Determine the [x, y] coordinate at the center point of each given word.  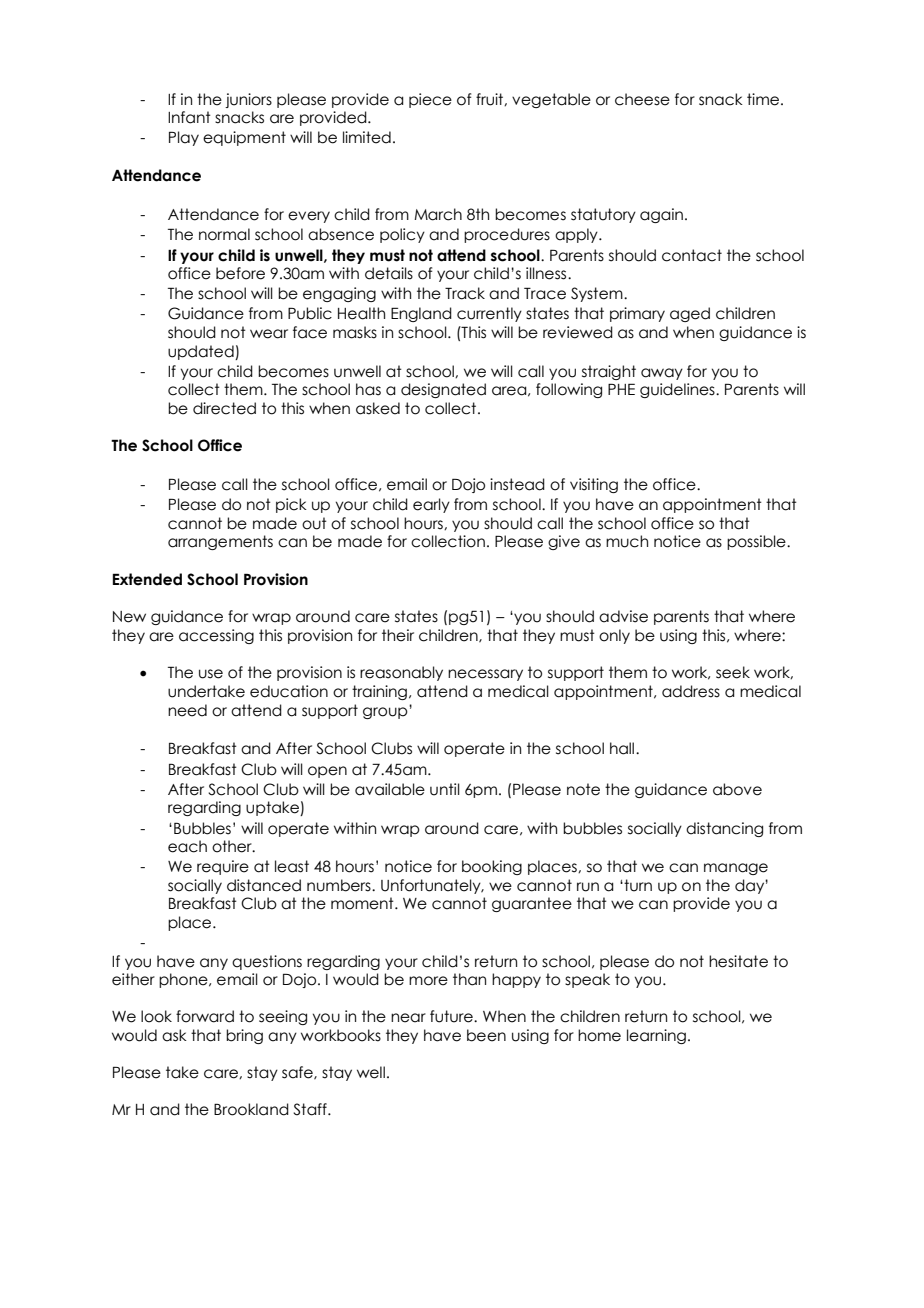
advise [623, 616]
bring [244, 1036]
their [398, 635]
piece [430, 100]
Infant [189, 117]
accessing [216, 636]
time [763, 99]
